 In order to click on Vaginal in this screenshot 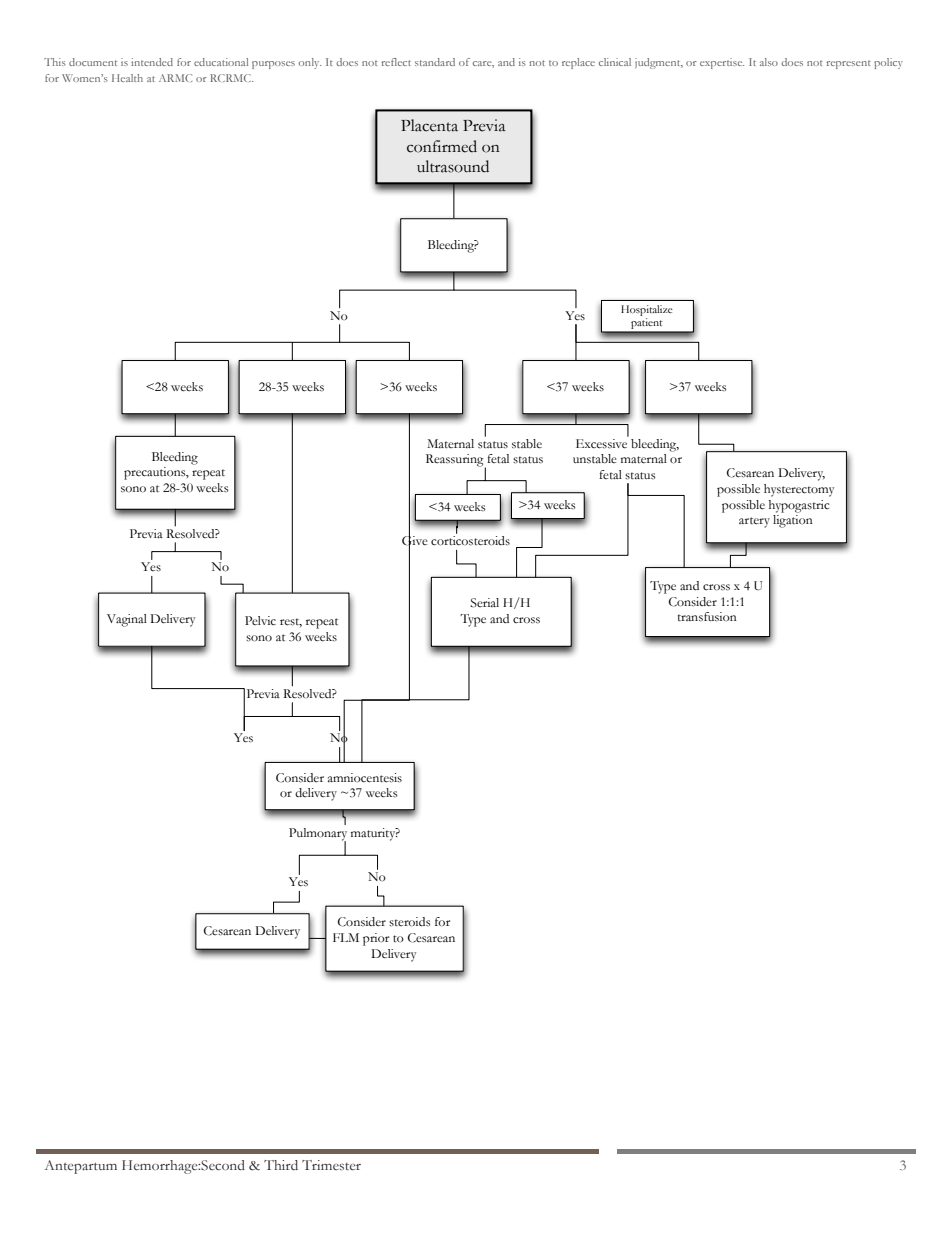, I will do `click(127, 620)`.
